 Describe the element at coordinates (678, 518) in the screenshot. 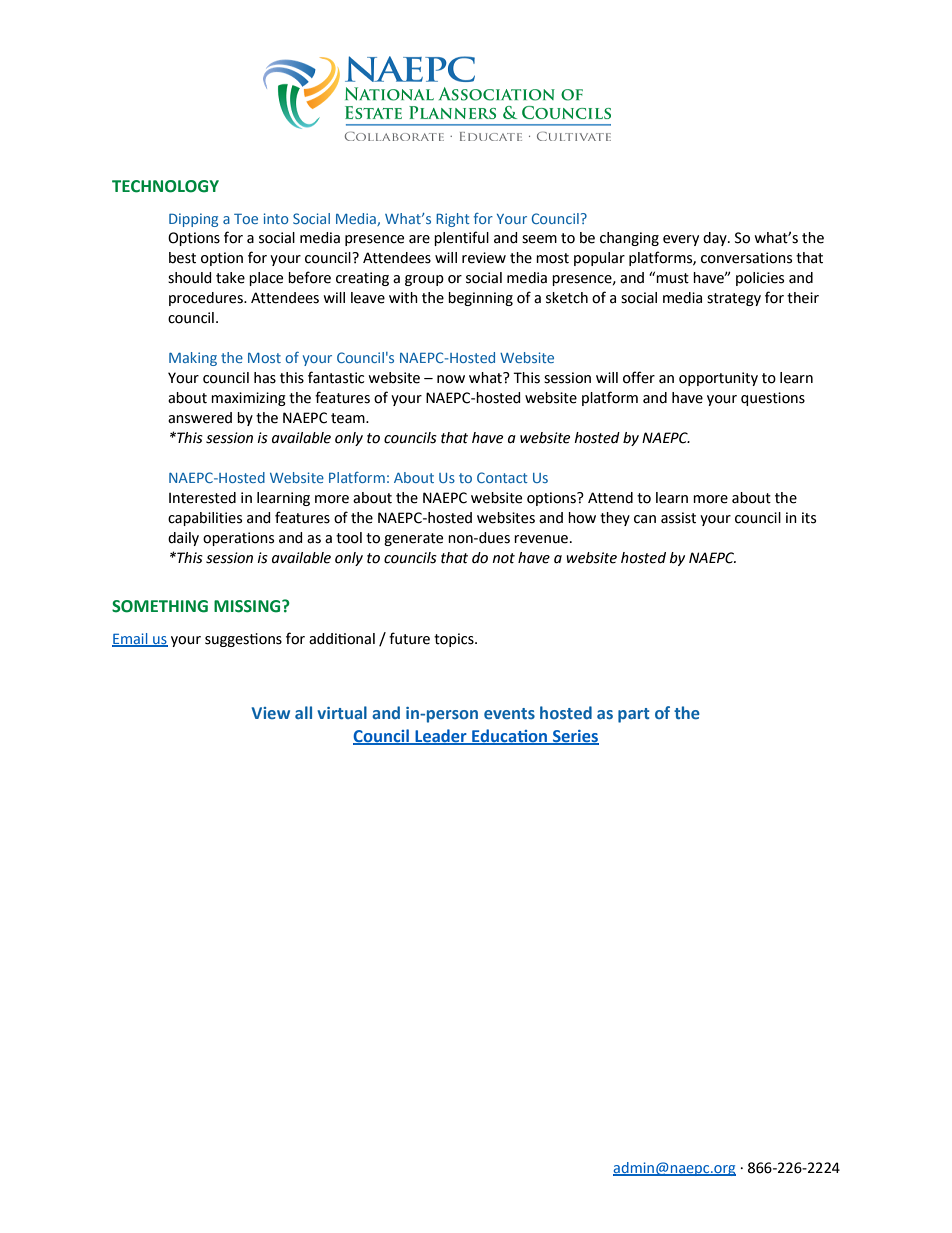

I see `assist` at that location.
